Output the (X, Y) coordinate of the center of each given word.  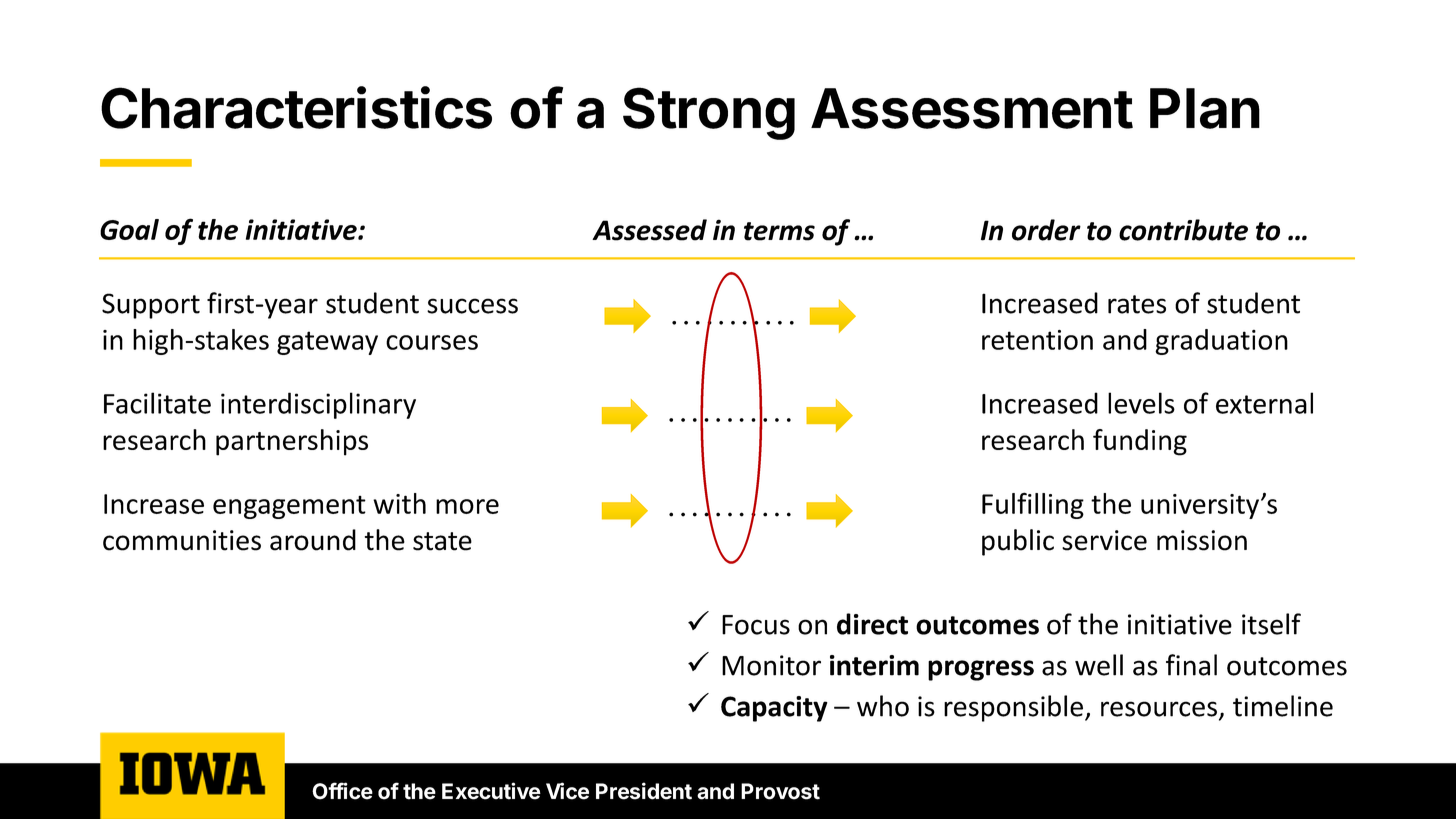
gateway (327, 343)
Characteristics (296, 107)
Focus (756, 625)
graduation (1221, 342)
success (472, 306)
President (644, 791)
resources (1159, 709)
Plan (1205, 108)
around (313, 540)
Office (342, 791)
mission (1202, 540)
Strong (709, 113)
